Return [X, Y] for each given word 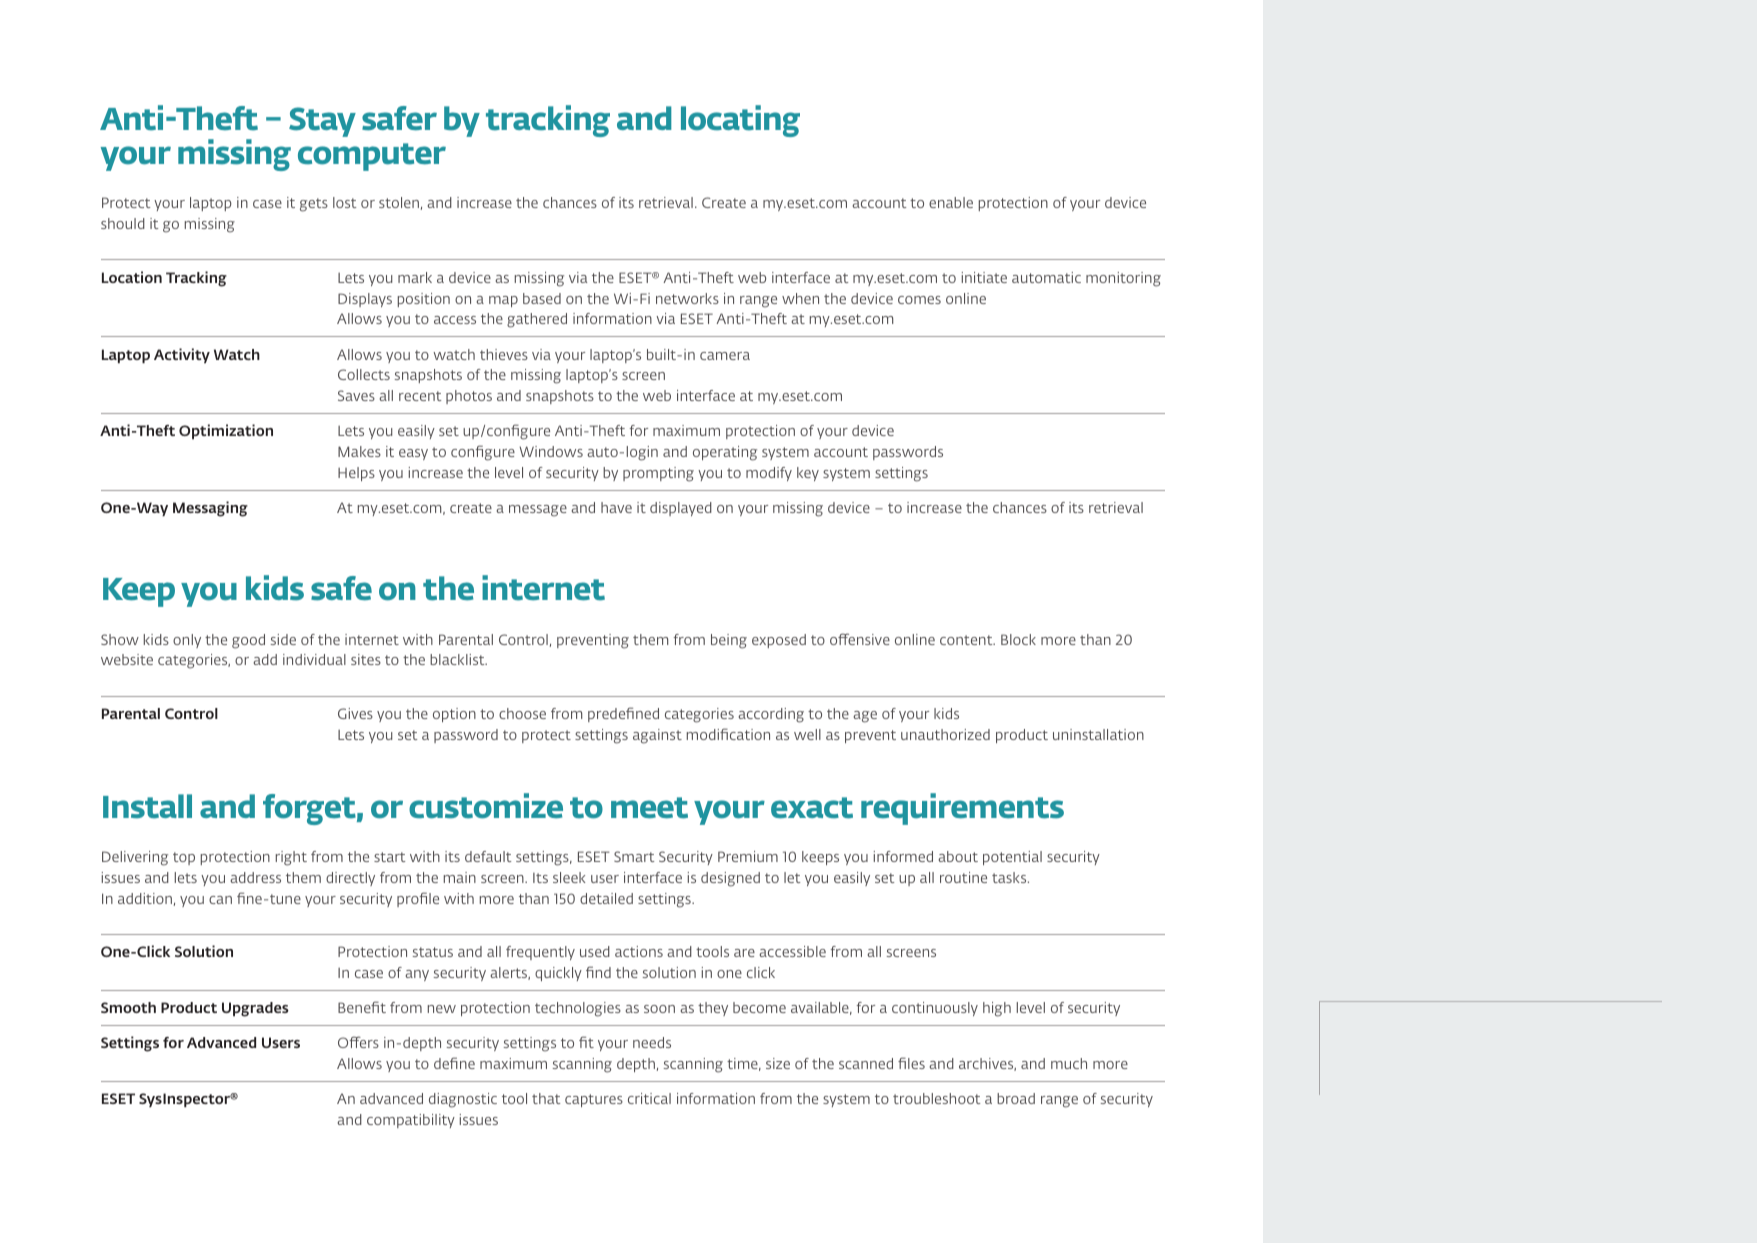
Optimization [226, 431]
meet [649, 808]
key [808, 474]
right [291, 858]
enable [951, 202]
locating [740, 121]
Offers [358, 1042]
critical [649, 1098]
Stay [322, 122]
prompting [658, 474]
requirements [962, 809]
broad [1016, 1098]
